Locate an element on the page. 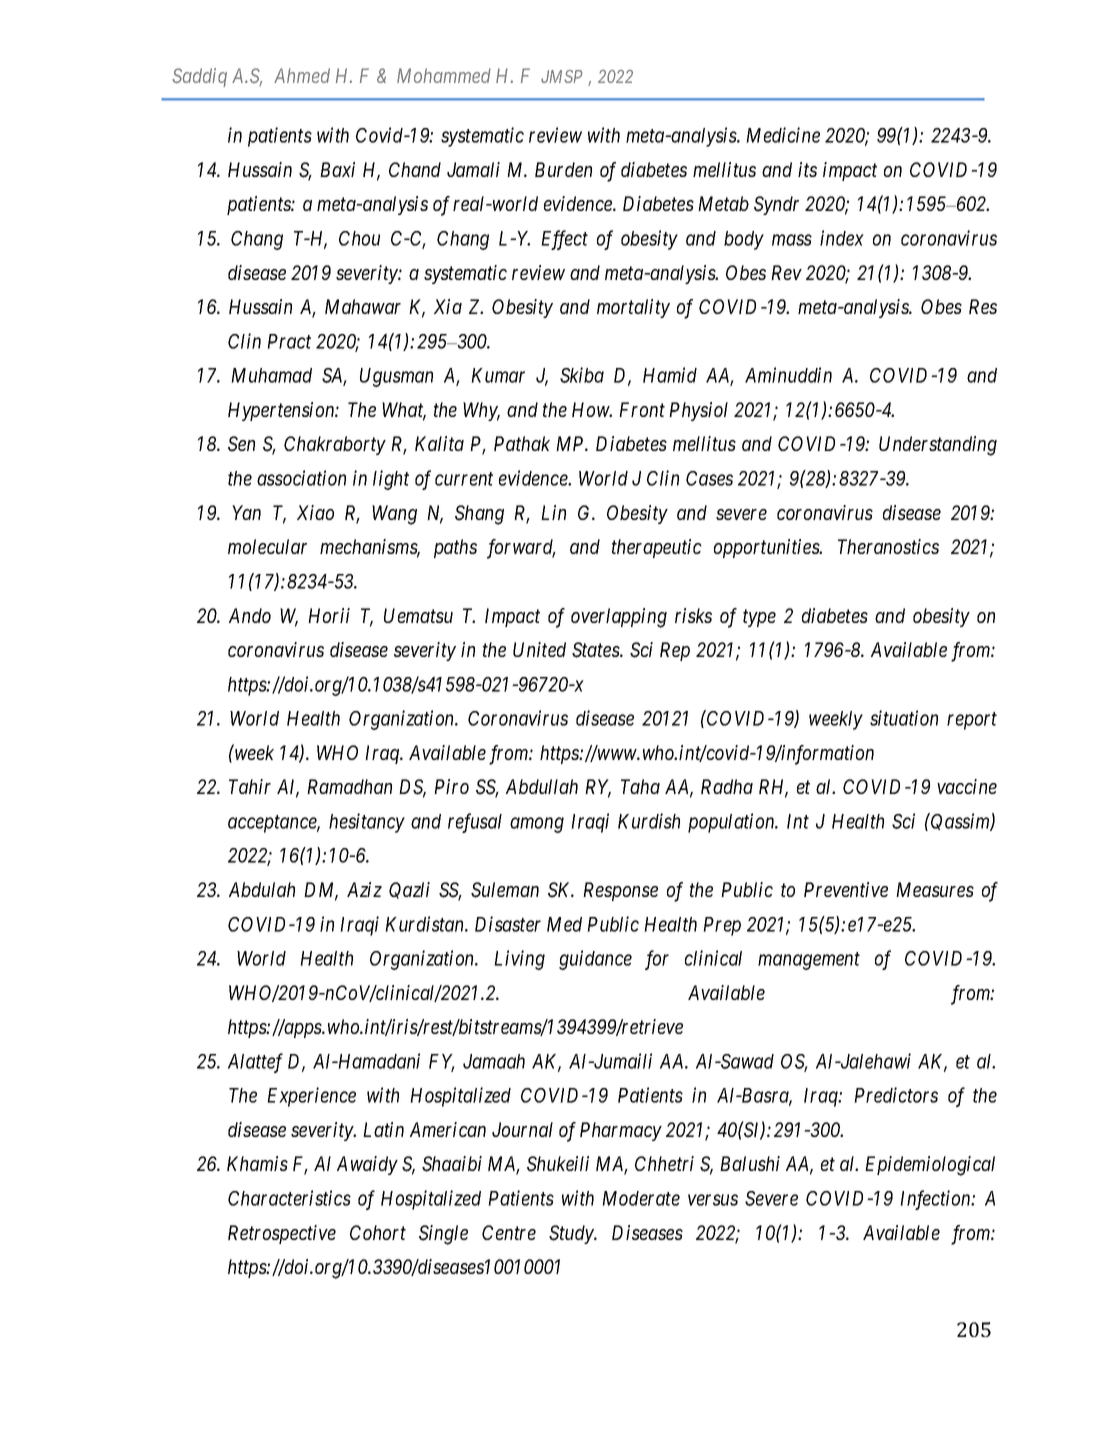  Infection is located at coordinates (936, 1200).
